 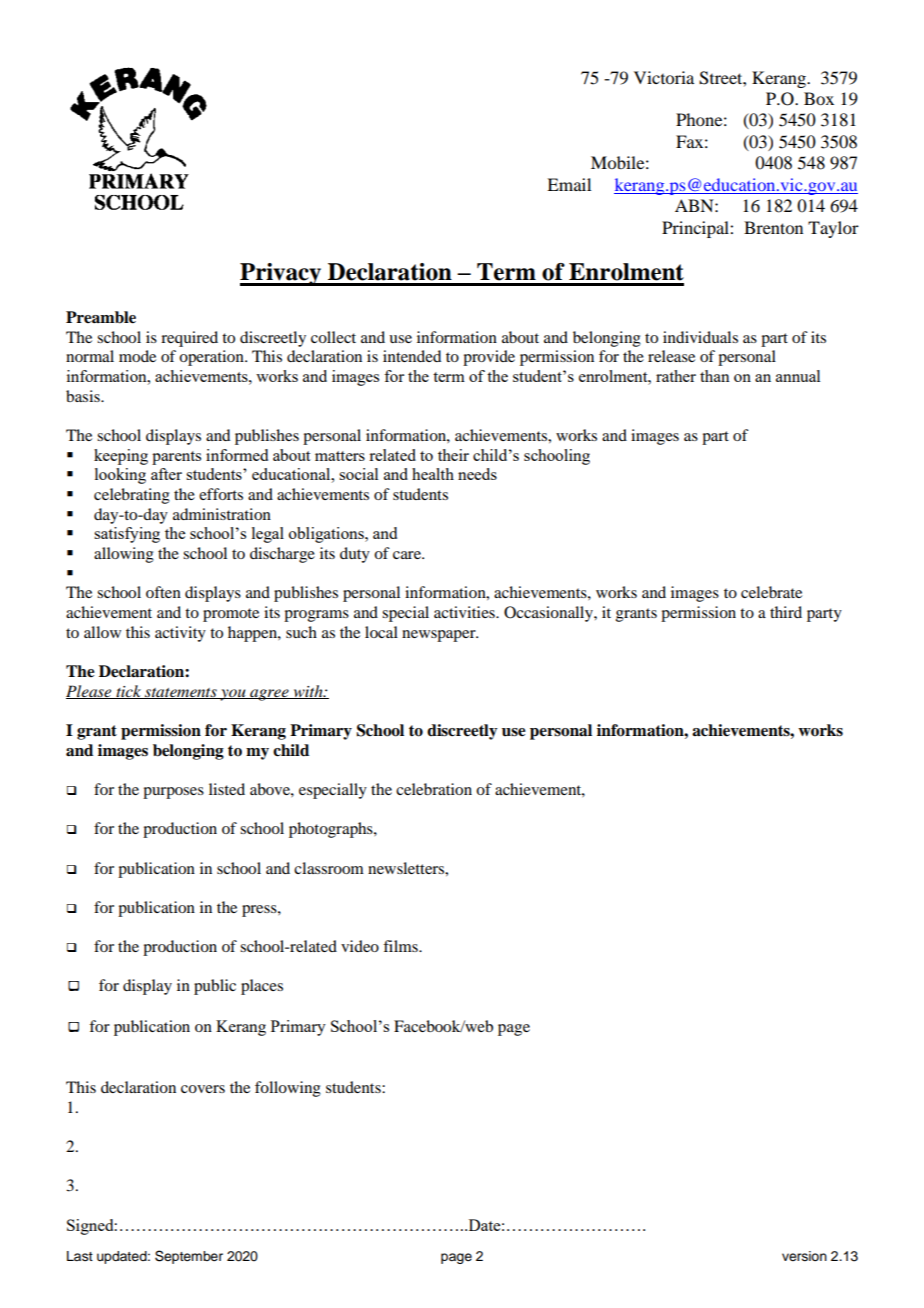 I want to click on provide, so click(x=489, y=358).
